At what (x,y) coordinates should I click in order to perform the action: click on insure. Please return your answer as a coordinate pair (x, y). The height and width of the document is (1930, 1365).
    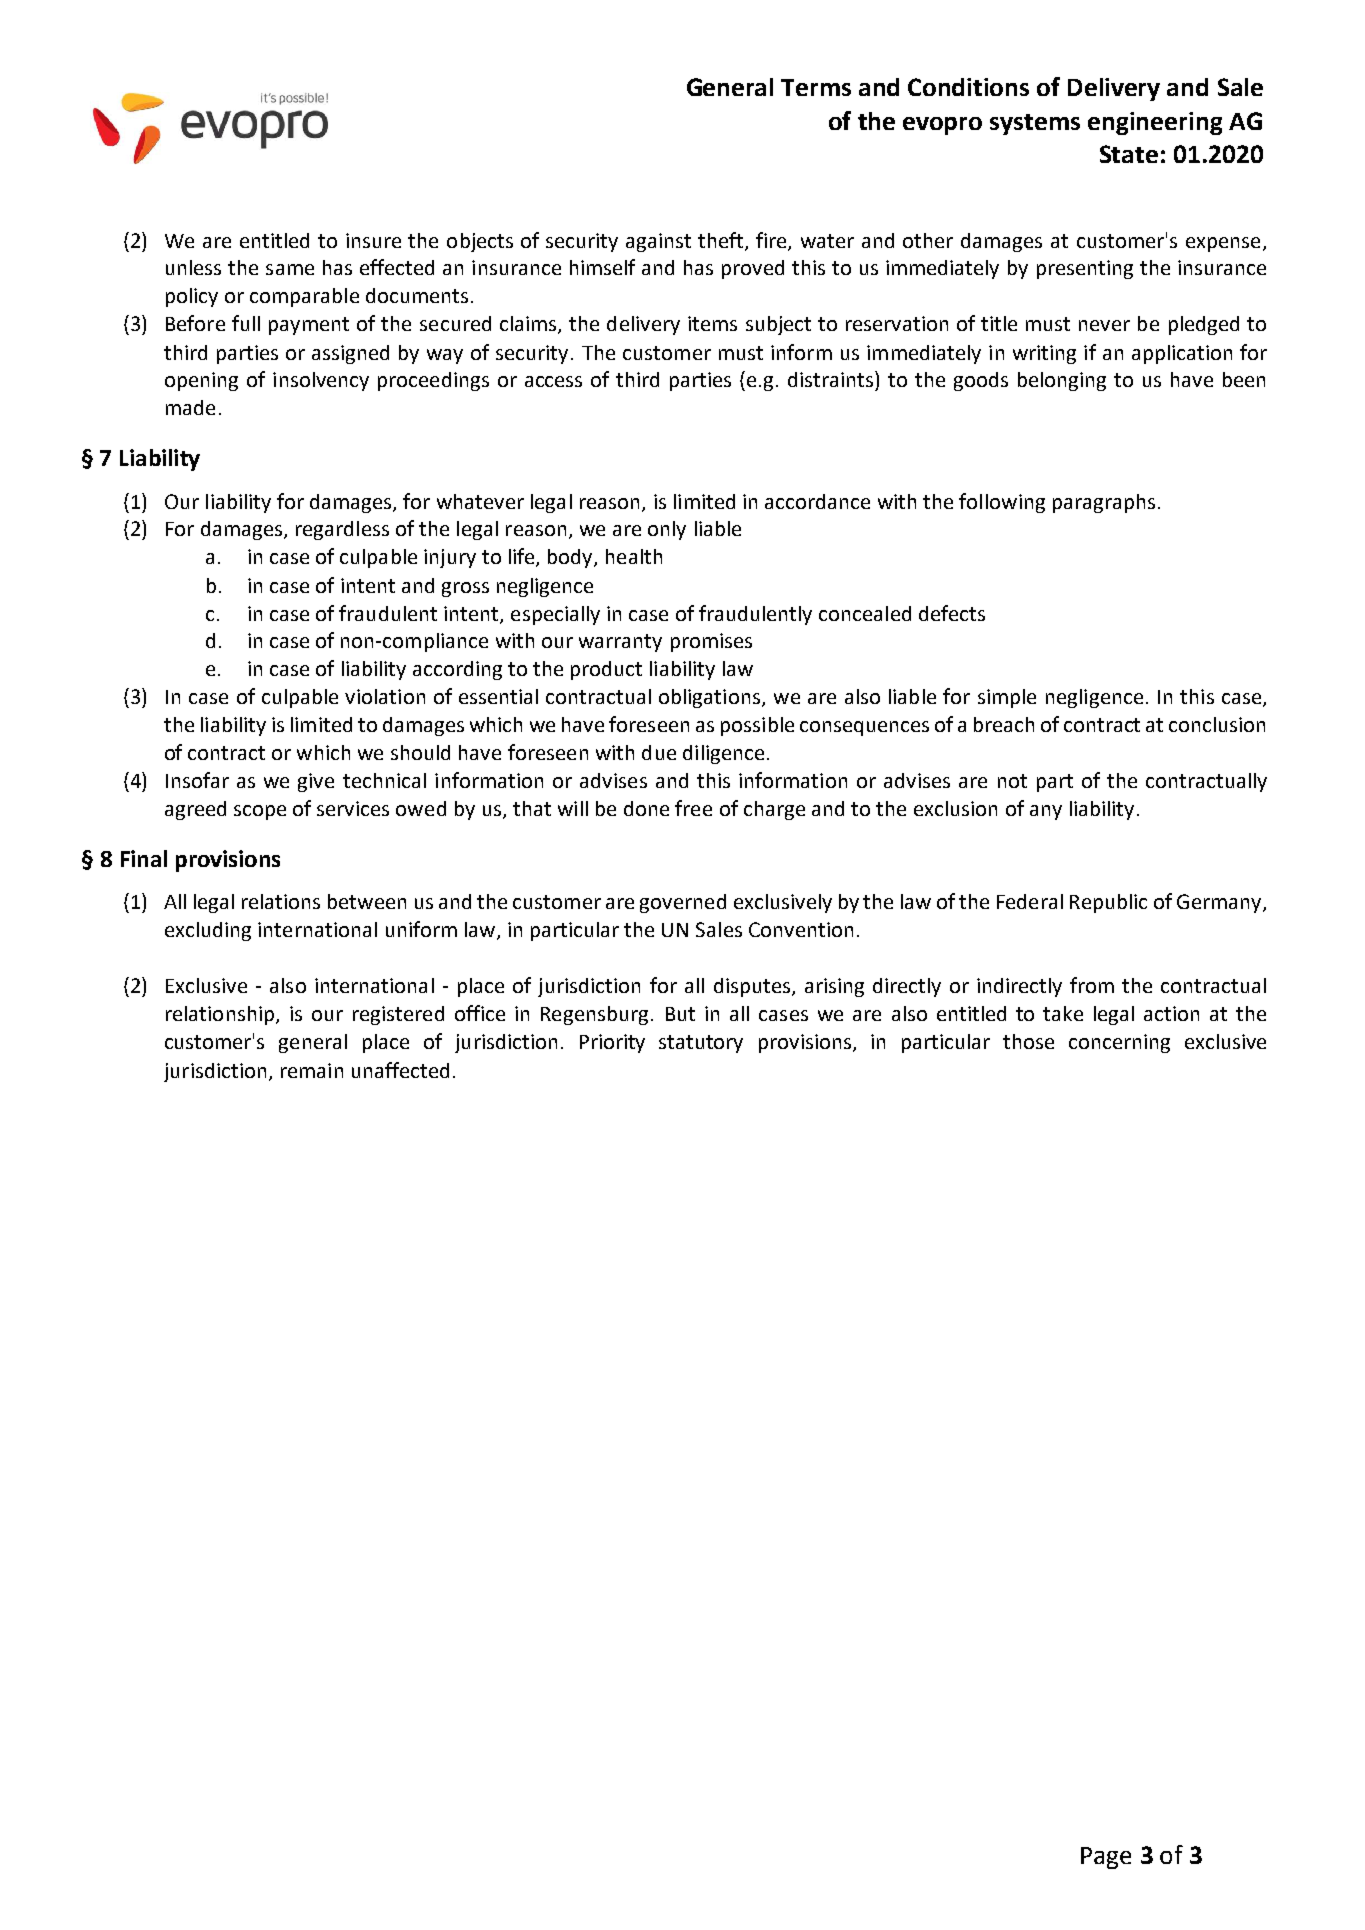
    Looking at the image, I should click on (373, 240).
